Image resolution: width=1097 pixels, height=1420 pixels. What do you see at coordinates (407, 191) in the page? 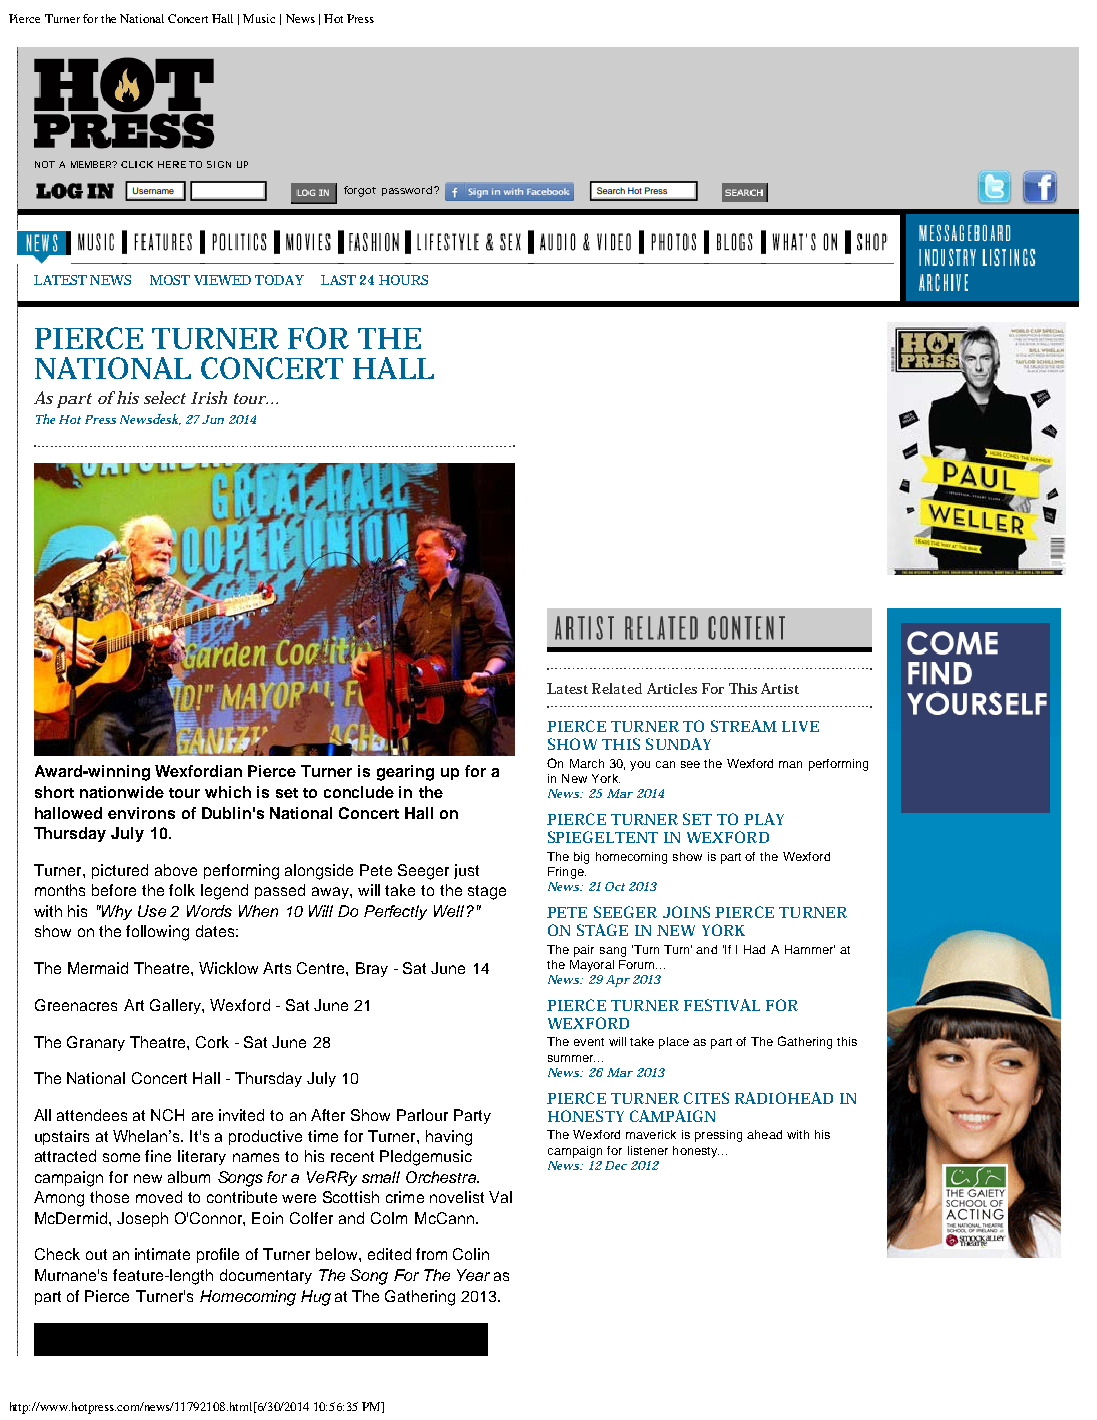
I see `password` at bounding box center [407, 191].
